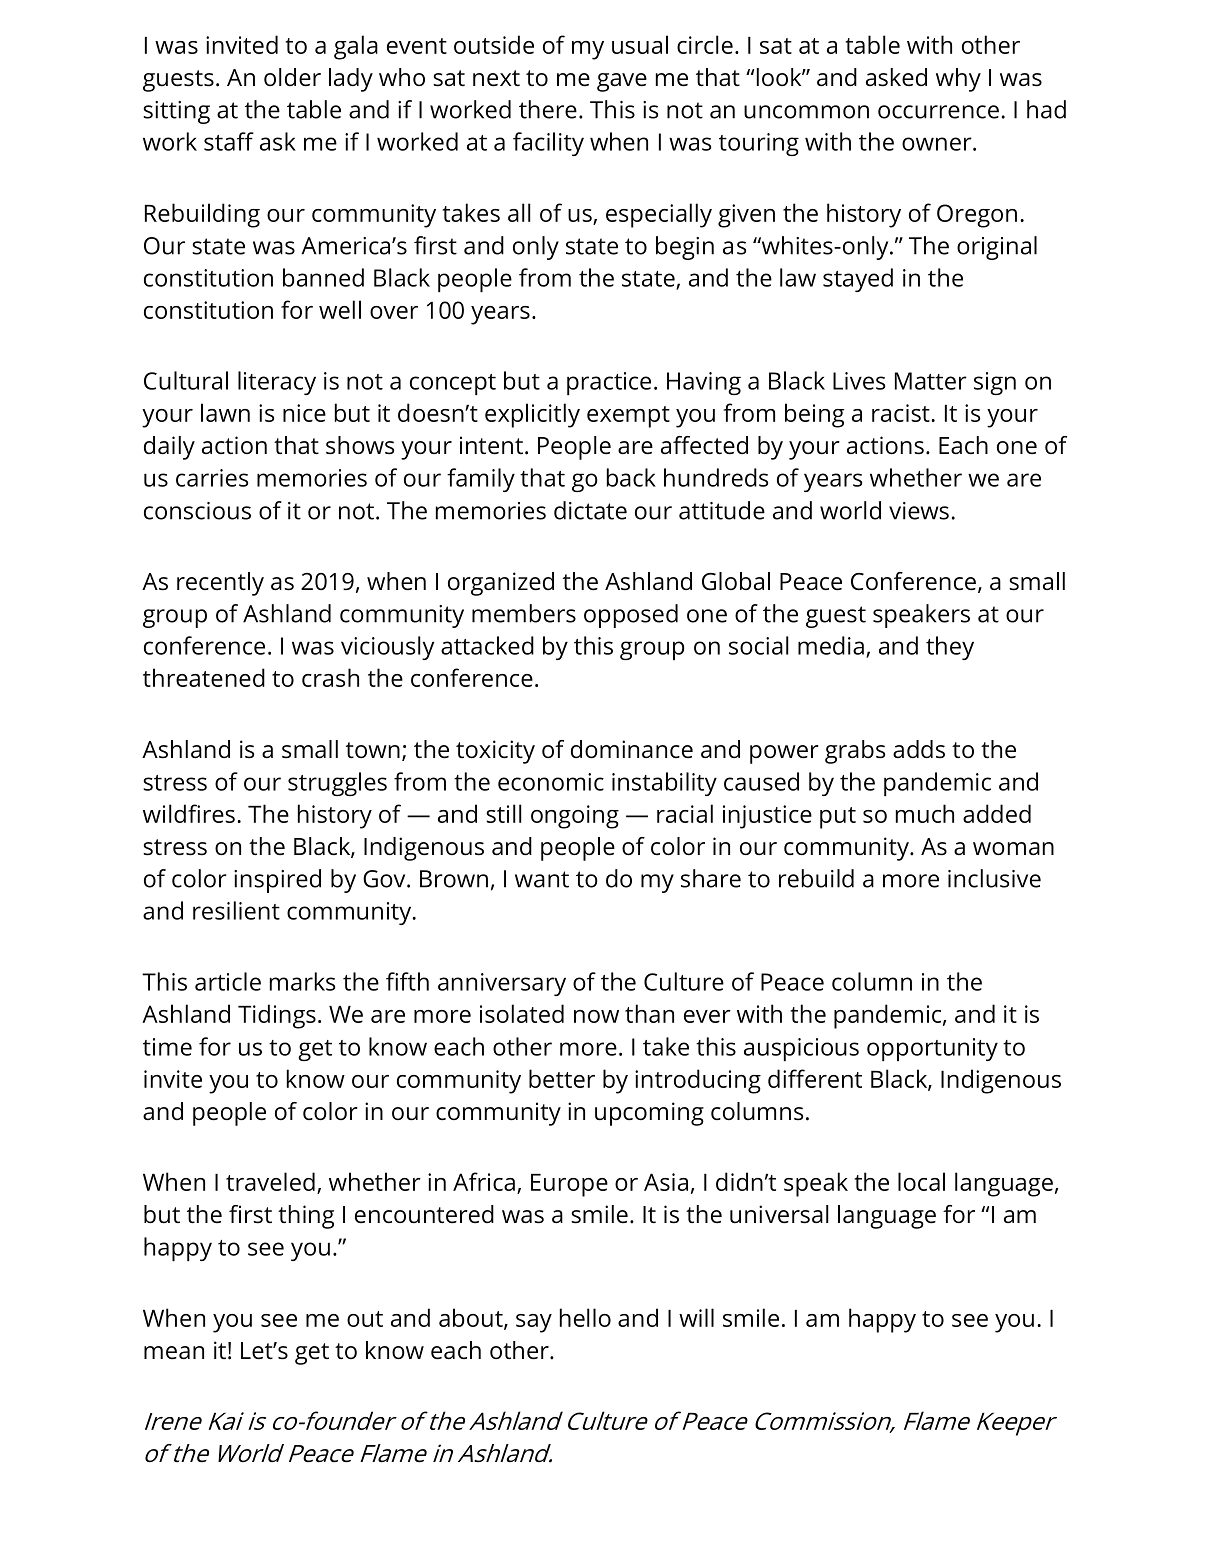 This screenshot has height=1567, width=1211. I want to click on opportunity, so click(932, 1049).
